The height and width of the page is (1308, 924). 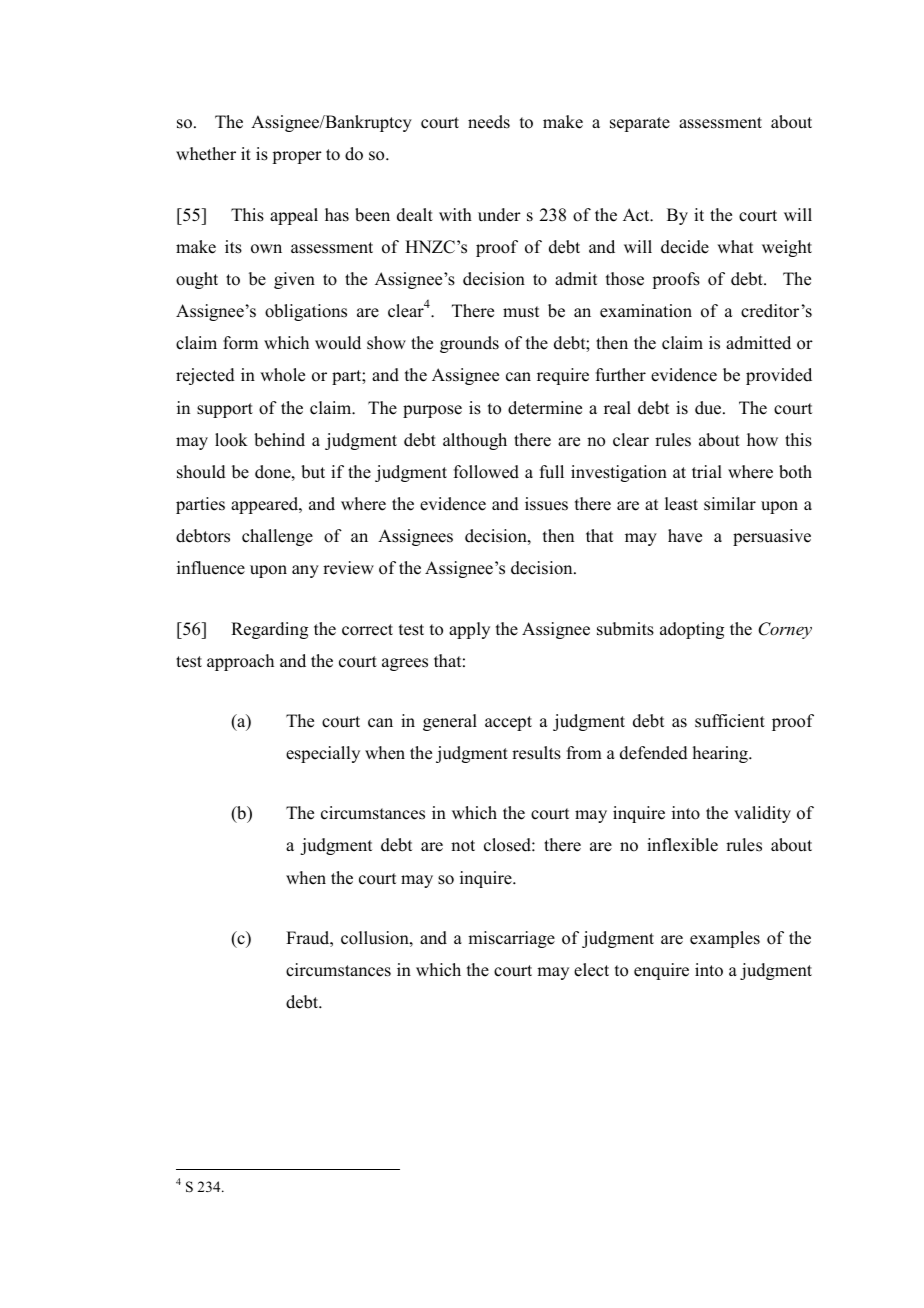 I want to click on separate, so click(x=640, y=124).
